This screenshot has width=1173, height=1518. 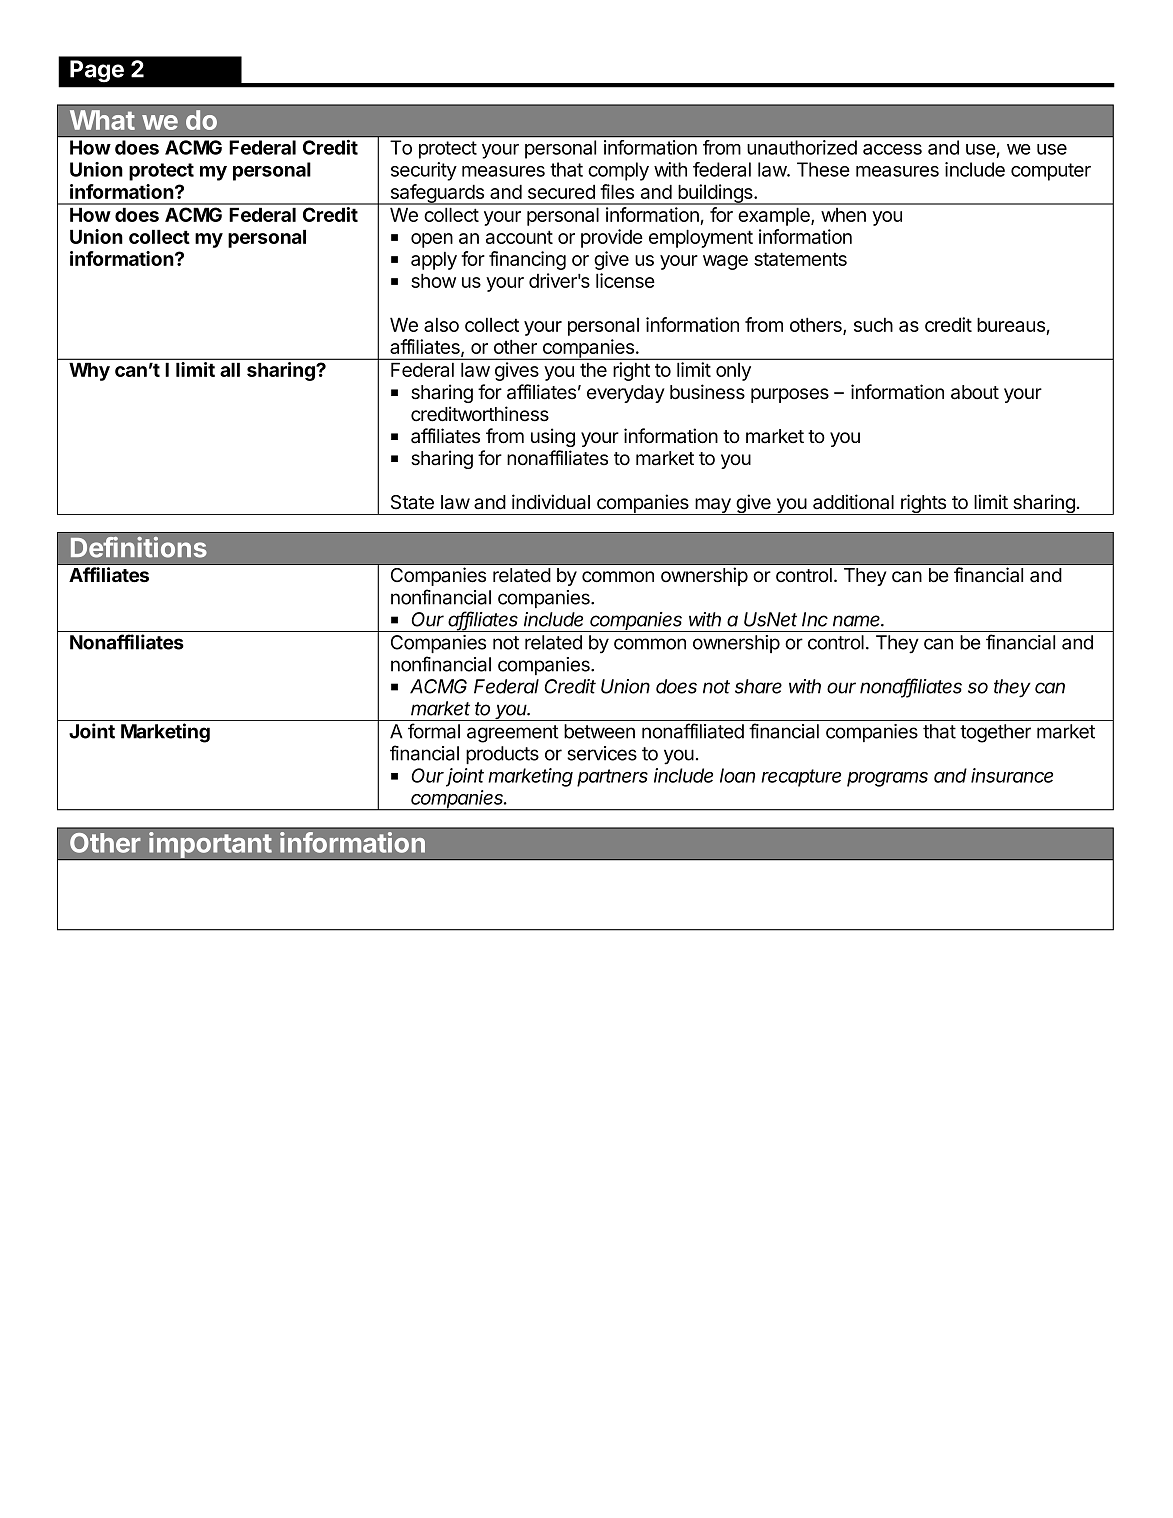 I want to click on formal, so click(x=434, y=731).
